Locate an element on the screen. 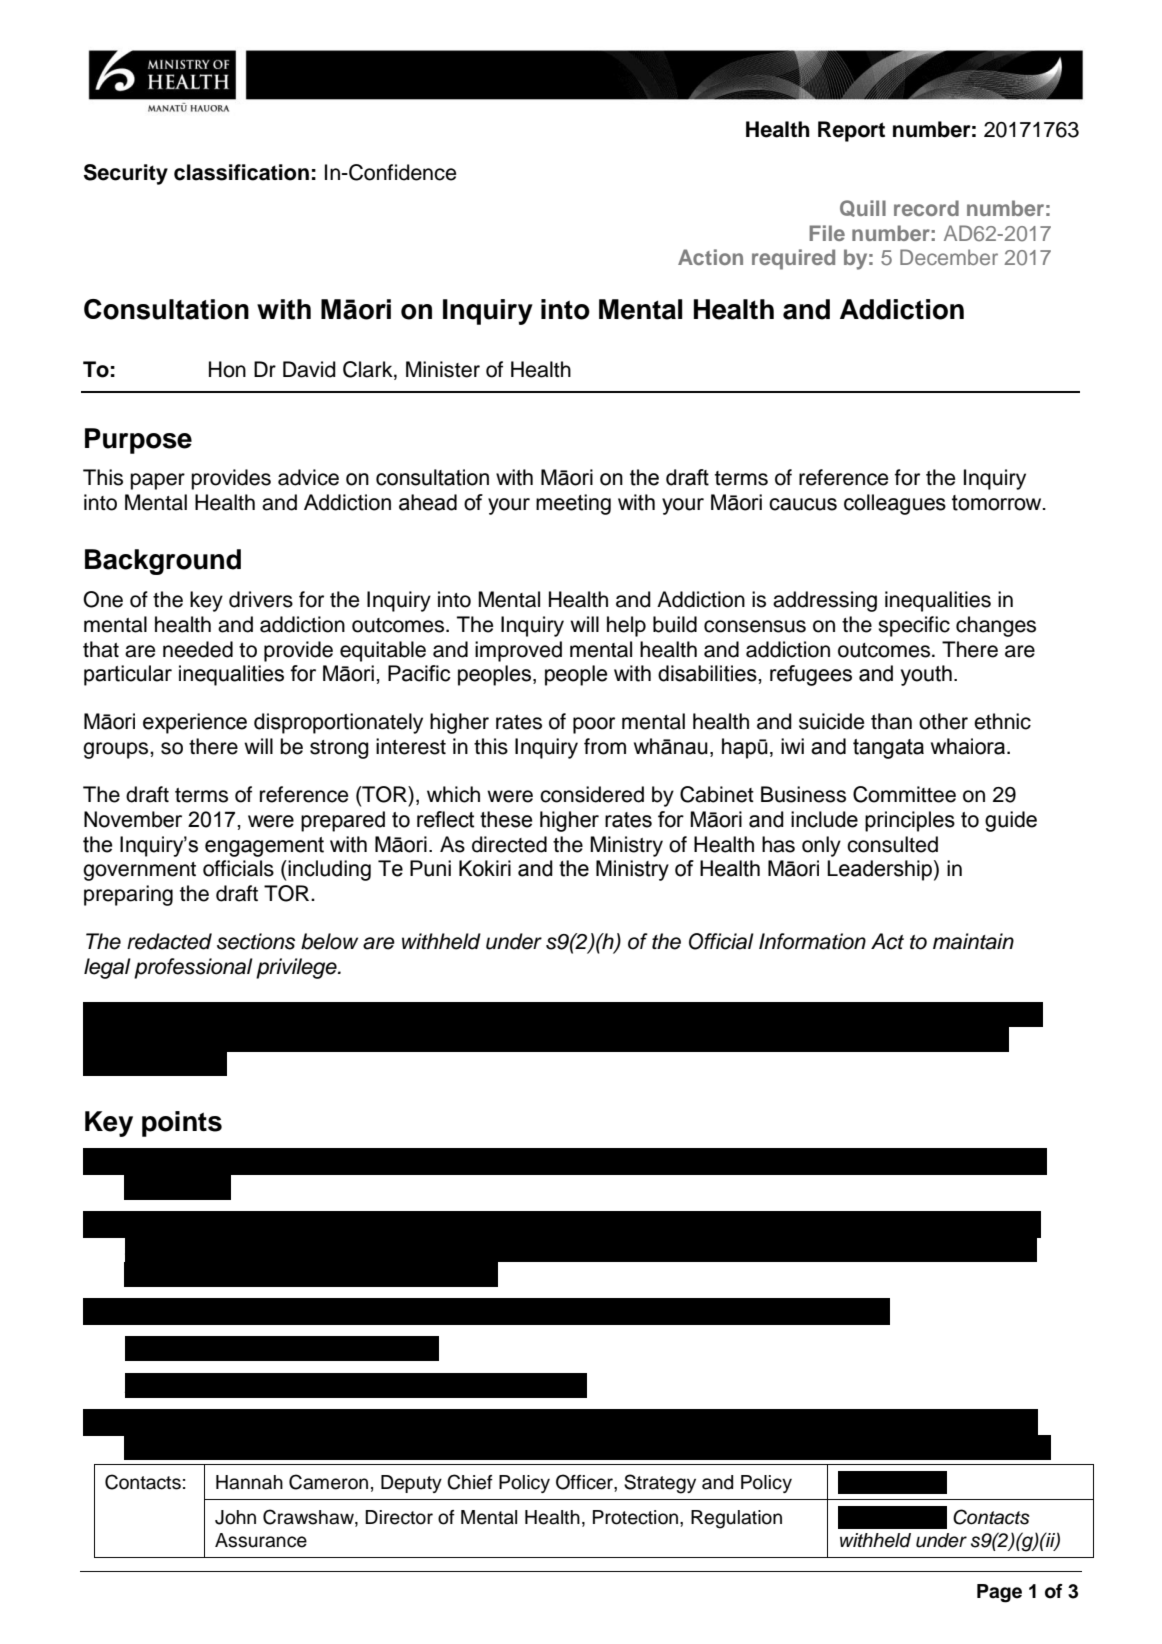 This screenshot has width=1162, height=1644. directed is located at coordinates (509, 844).
